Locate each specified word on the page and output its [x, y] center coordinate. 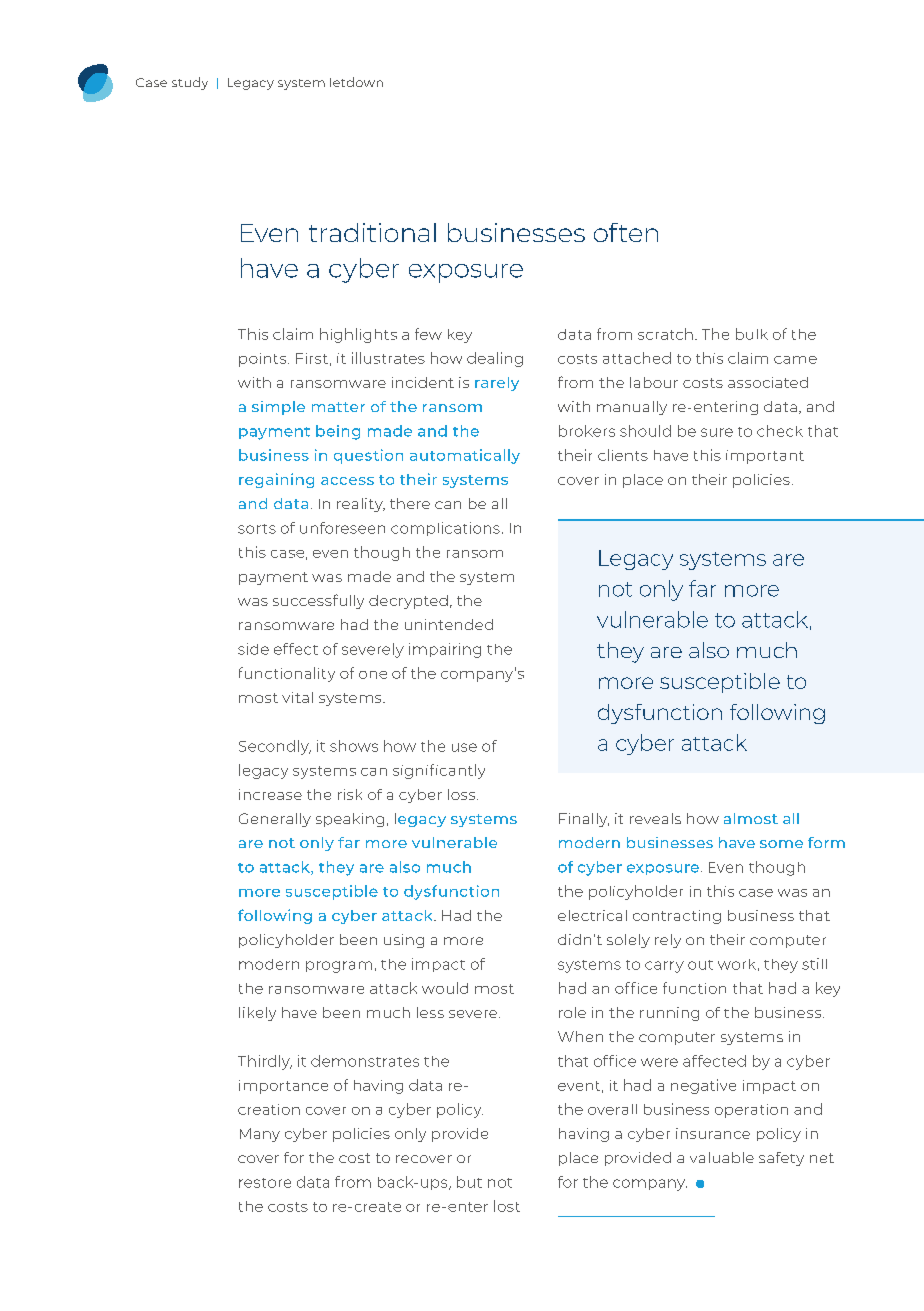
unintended [449, 624]
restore [265, 1183]
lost [507, 1206]
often [626, 232]
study [190, 83]
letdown [356, 82]
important [765, 457]
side [253, 649]
